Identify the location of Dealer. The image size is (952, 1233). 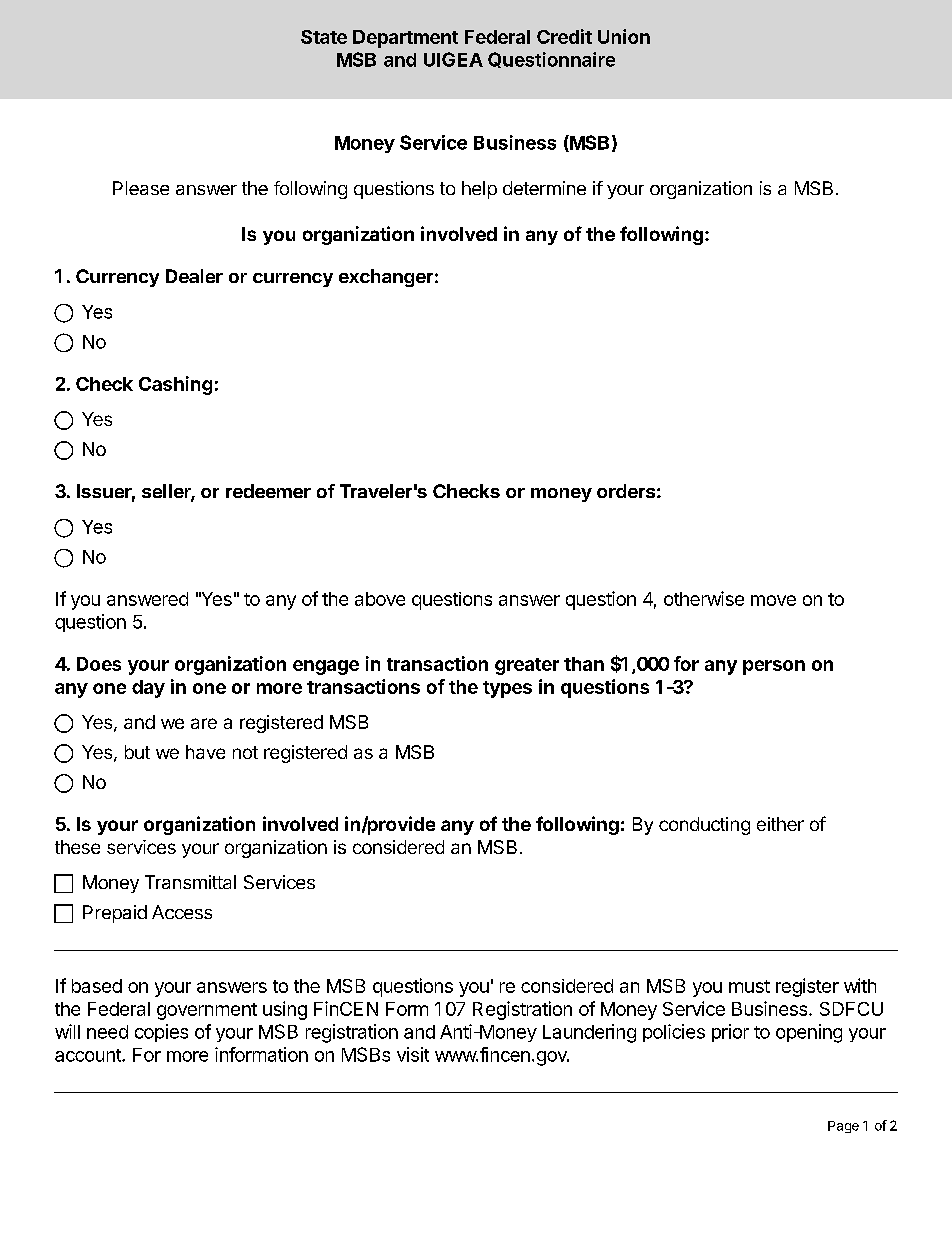
(194, 276).
